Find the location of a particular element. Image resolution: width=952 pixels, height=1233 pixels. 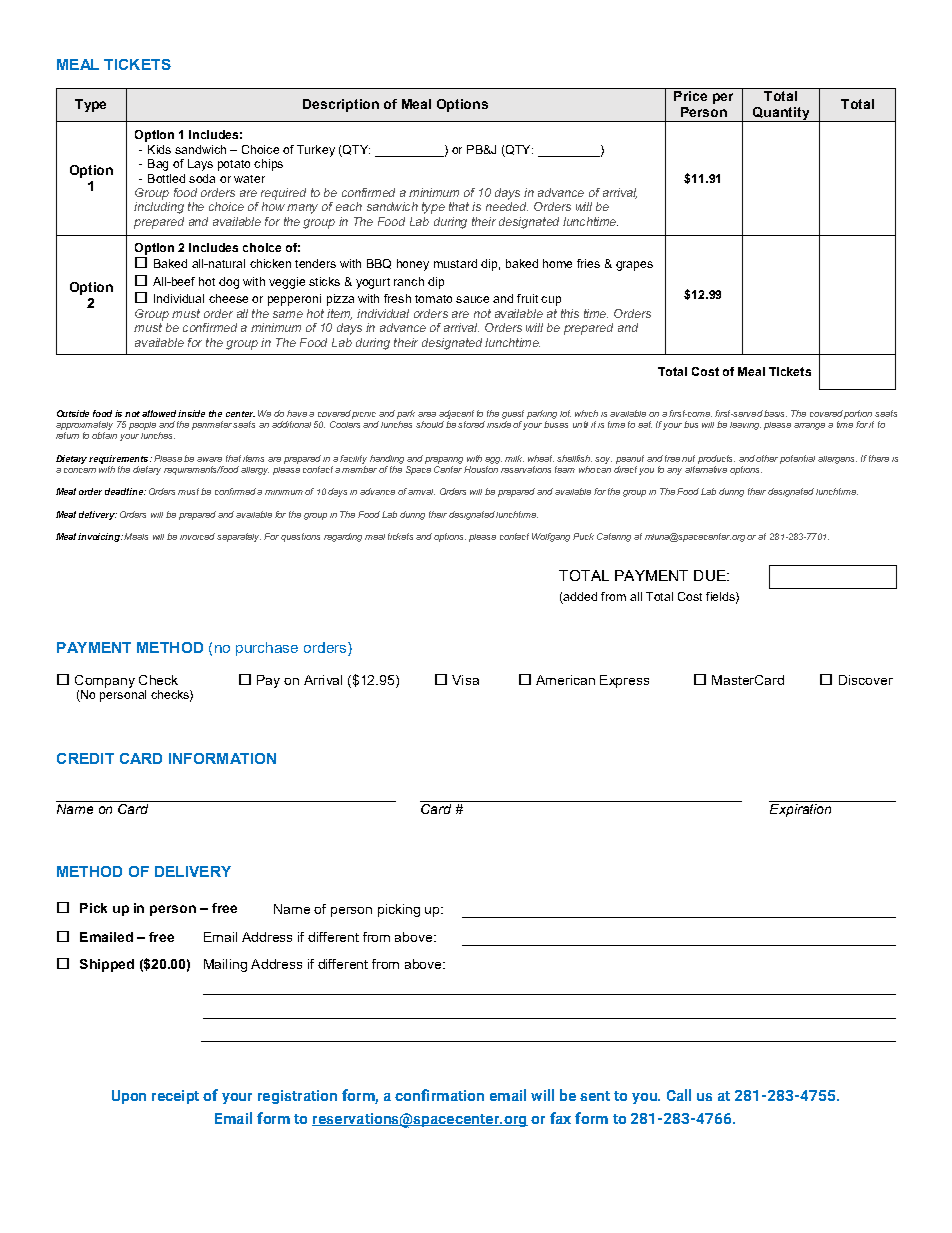

Visa is located at coordinates (465, 680).
